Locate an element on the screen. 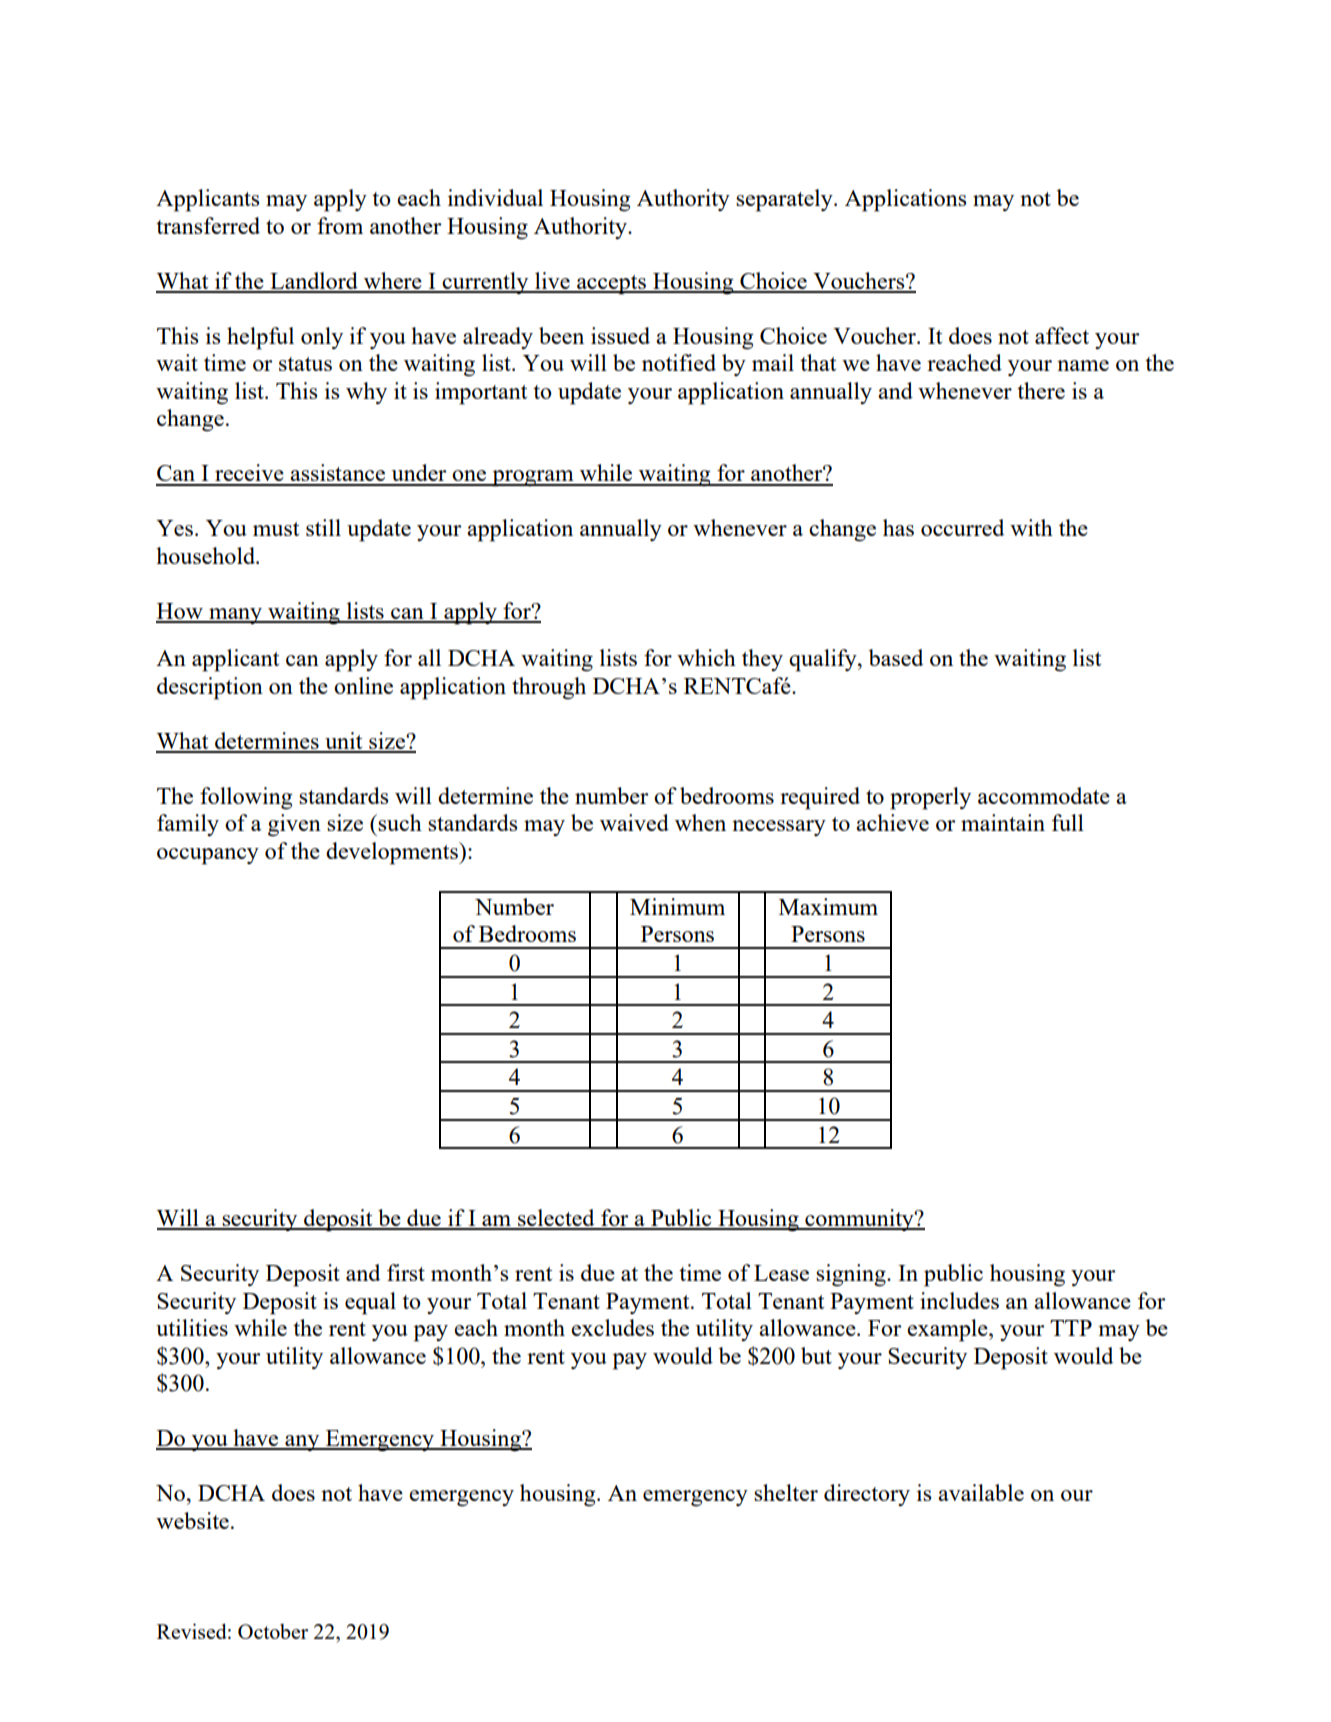 The image size is (1331, 1722). through is located at coordinates (549, 688).
